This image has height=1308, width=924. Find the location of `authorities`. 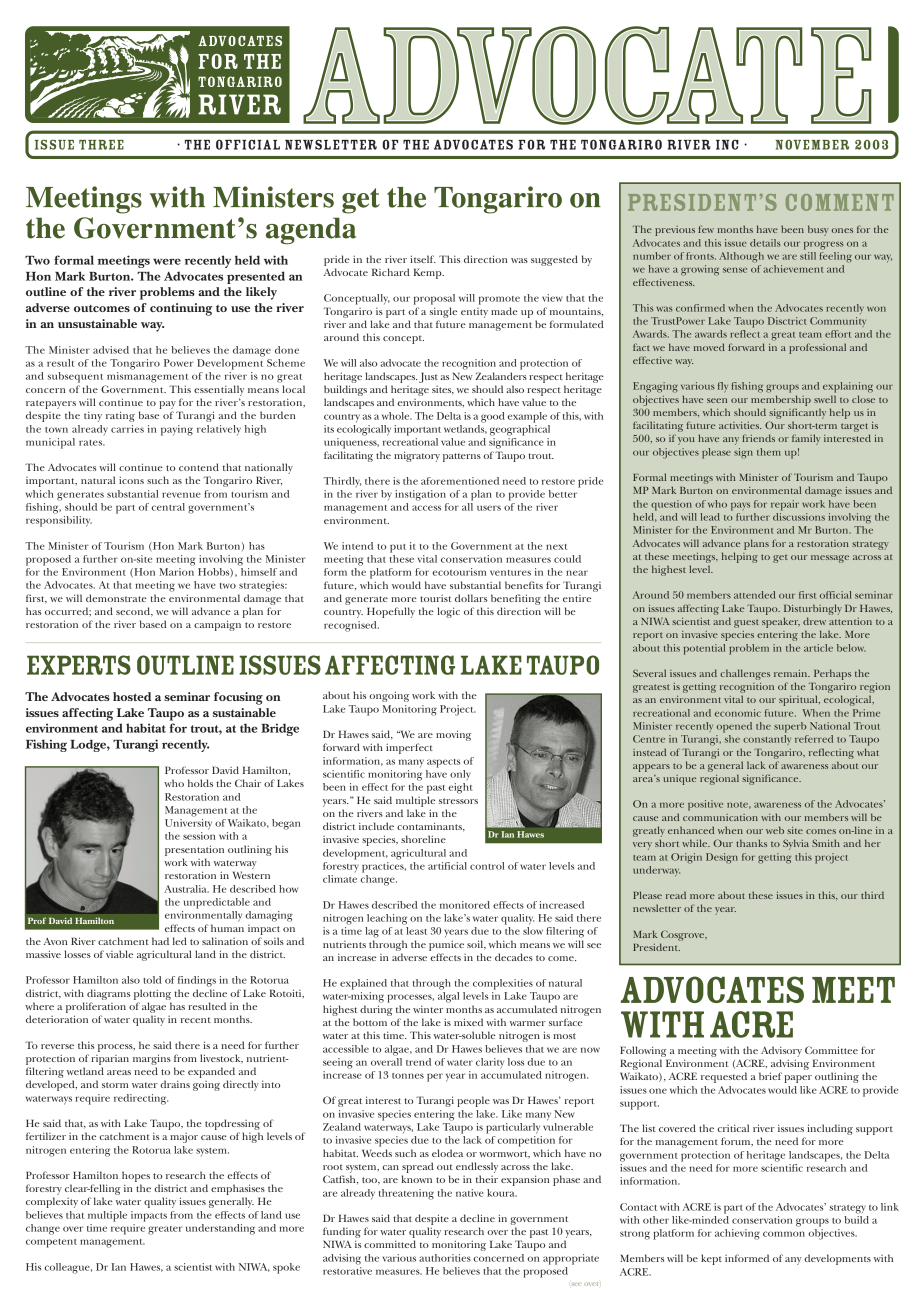

authorities is located at coordinates (445, 1258).
